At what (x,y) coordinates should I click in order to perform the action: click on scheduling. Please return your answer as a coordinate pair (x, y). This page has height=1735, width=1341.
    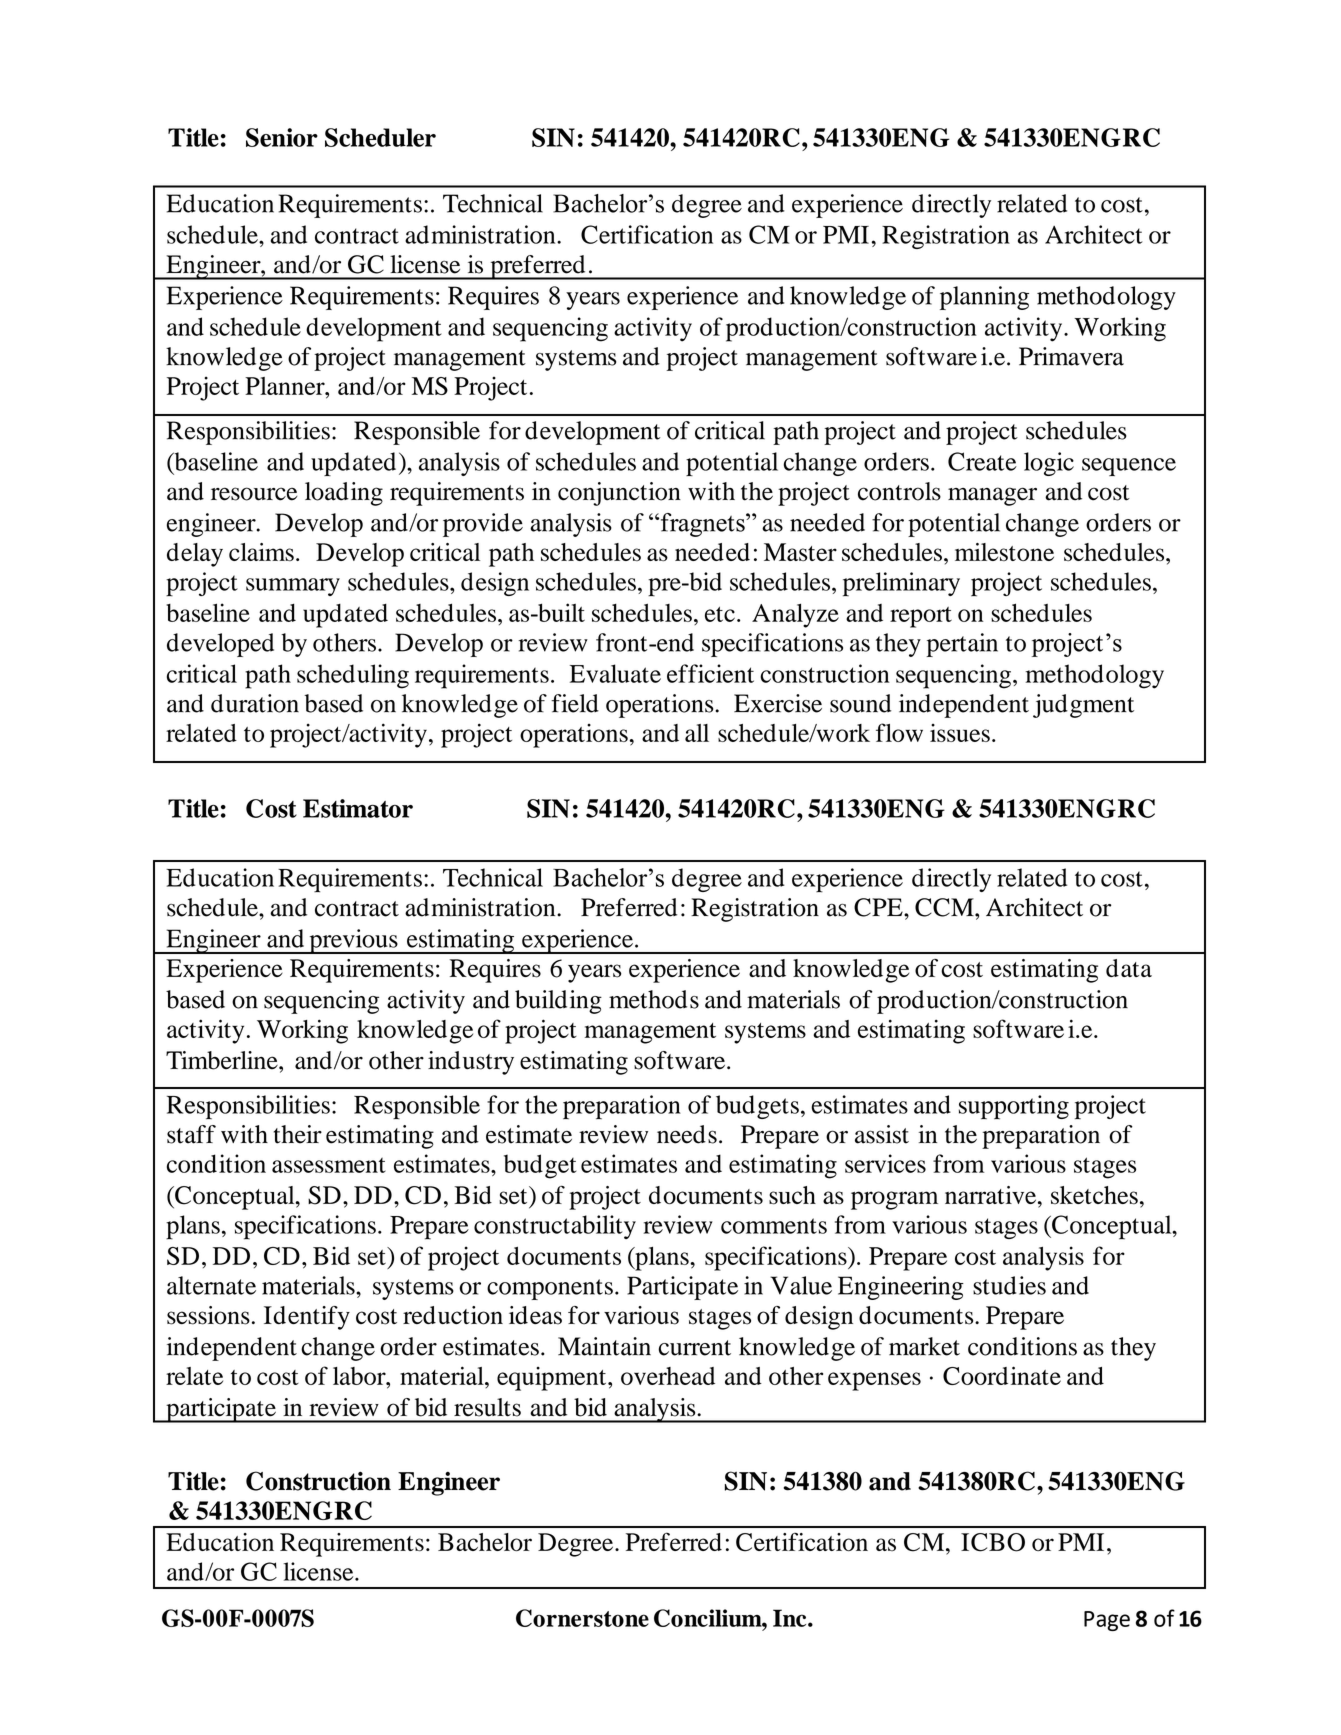
    Looking at the image, I should click on (353, 676).
